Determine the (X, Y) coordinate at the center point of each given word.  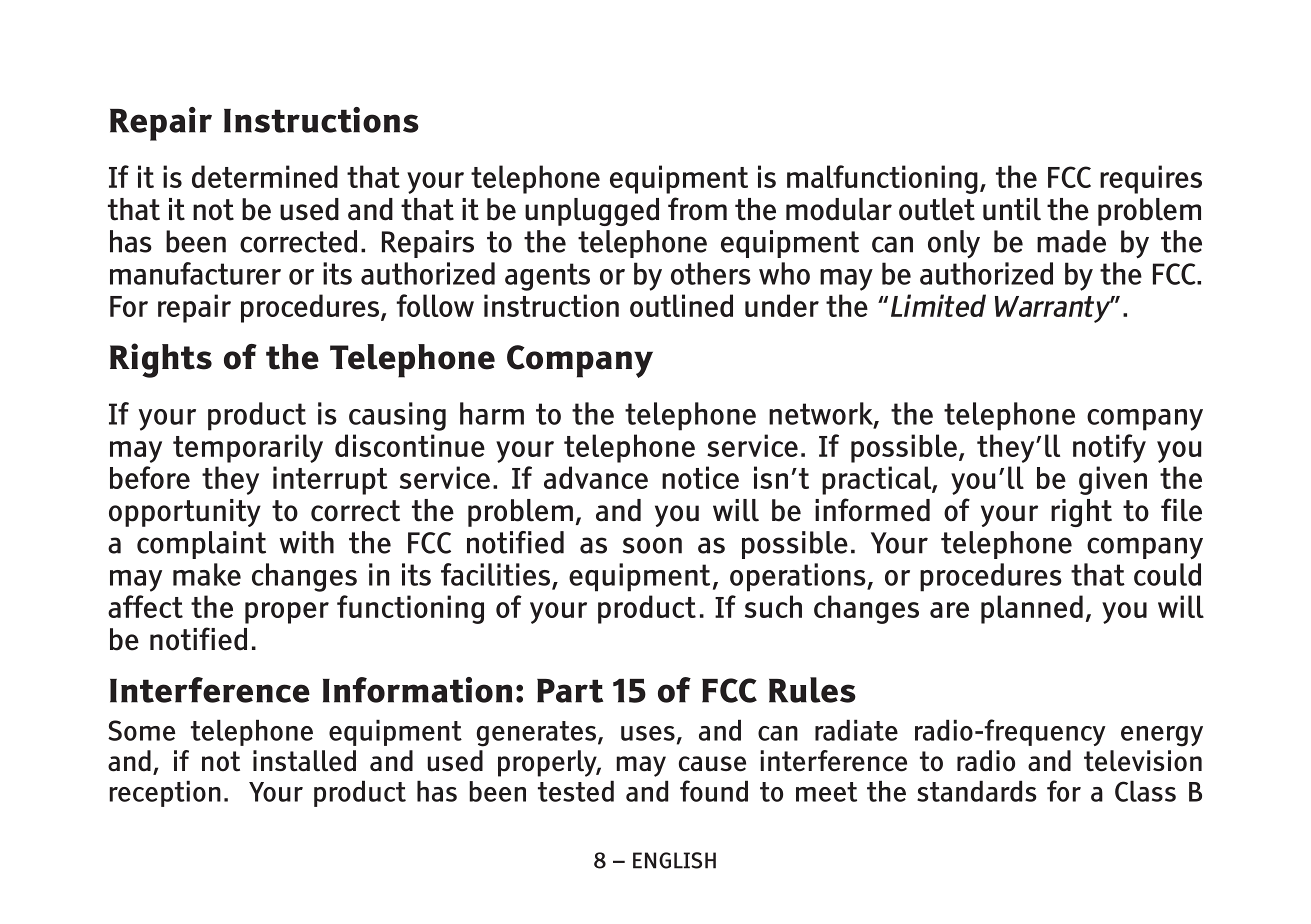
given (1113, 480)
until (1012, 209)
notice (700, 477)
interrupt (330, 480)
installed (304, 761)
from (697, 209)
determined (265, 176)
